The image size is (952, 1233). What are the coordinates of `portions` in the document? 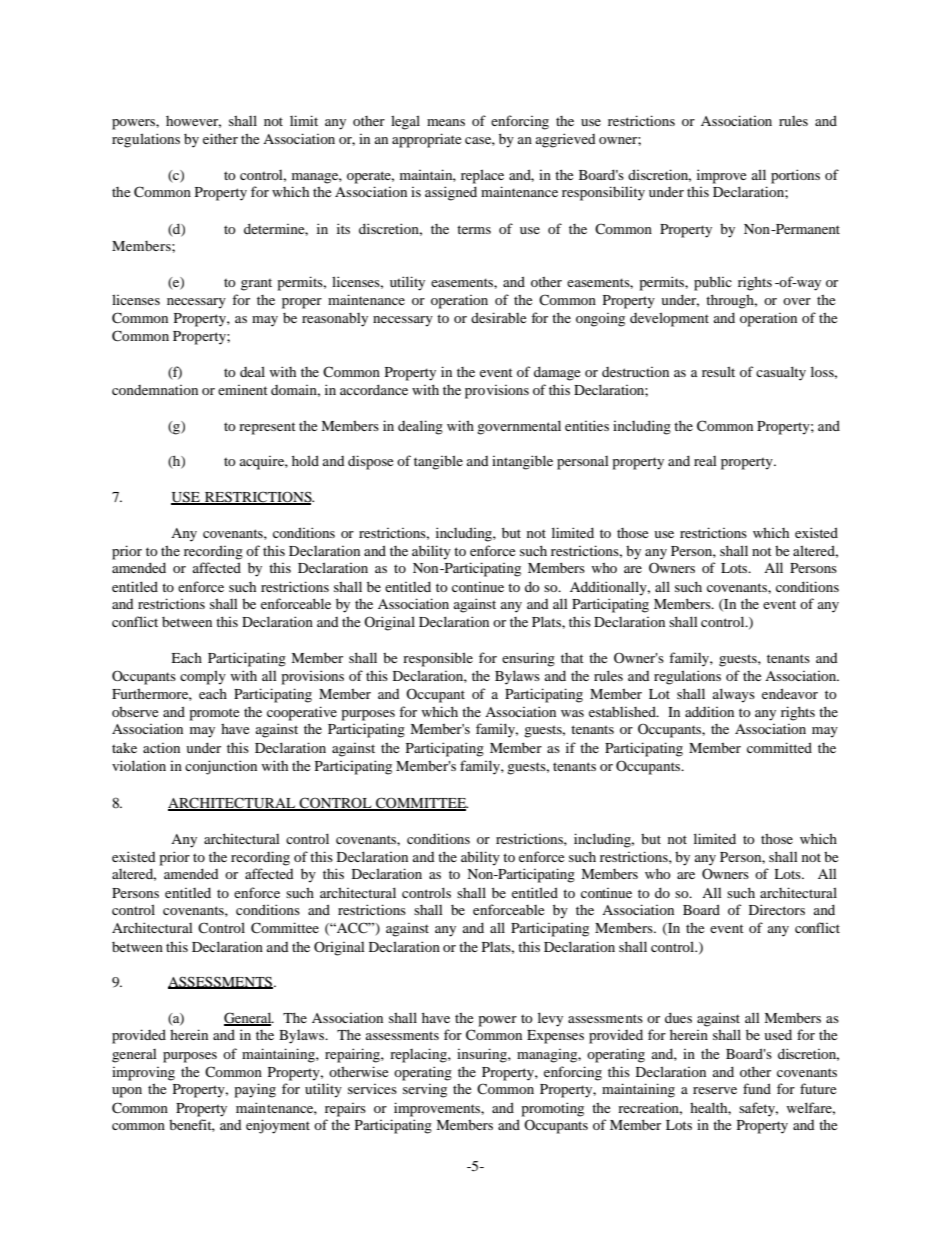 It's located at (795, 176).
